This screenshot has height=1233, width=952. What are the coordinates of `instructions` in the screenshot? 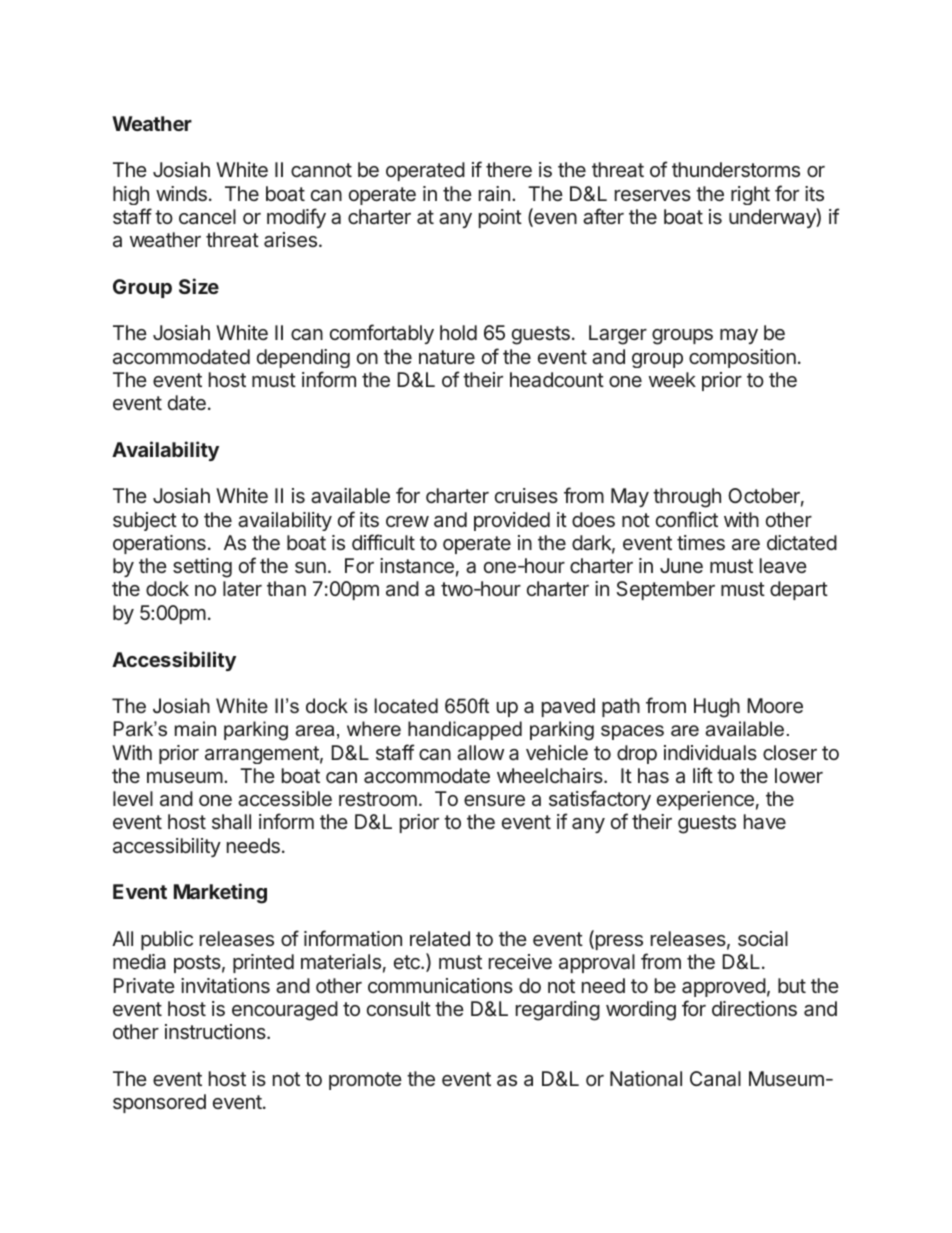 It's located at (216, 1031).
